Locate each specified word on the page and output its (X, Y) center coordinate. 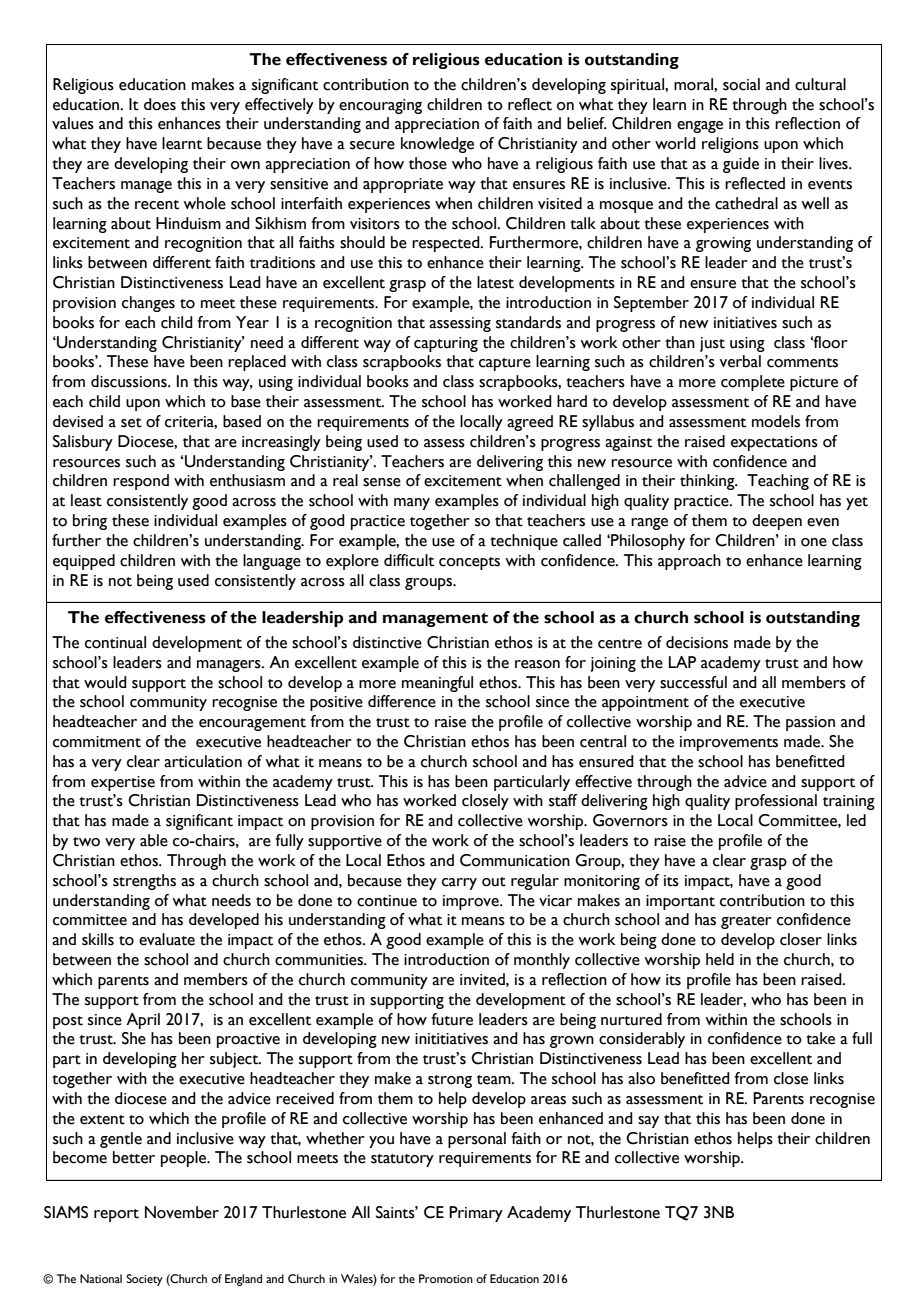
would (105, 682)
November (182, 1212)
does (160, 104)
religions (730, 145)
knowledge (437, 145)
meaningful (437, 684)
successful (693, 682)
